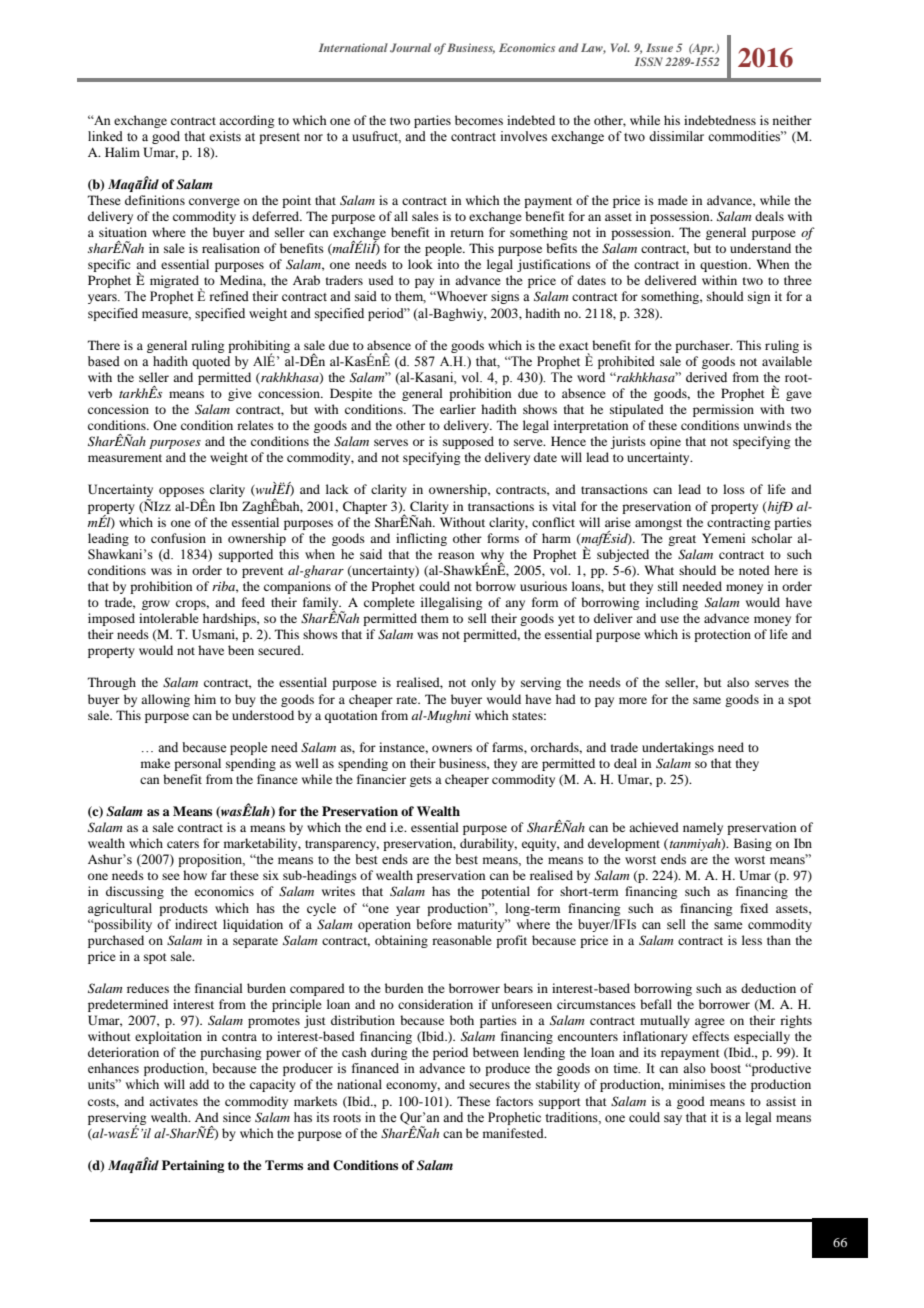  I want to click on look, so click(420, 264).
